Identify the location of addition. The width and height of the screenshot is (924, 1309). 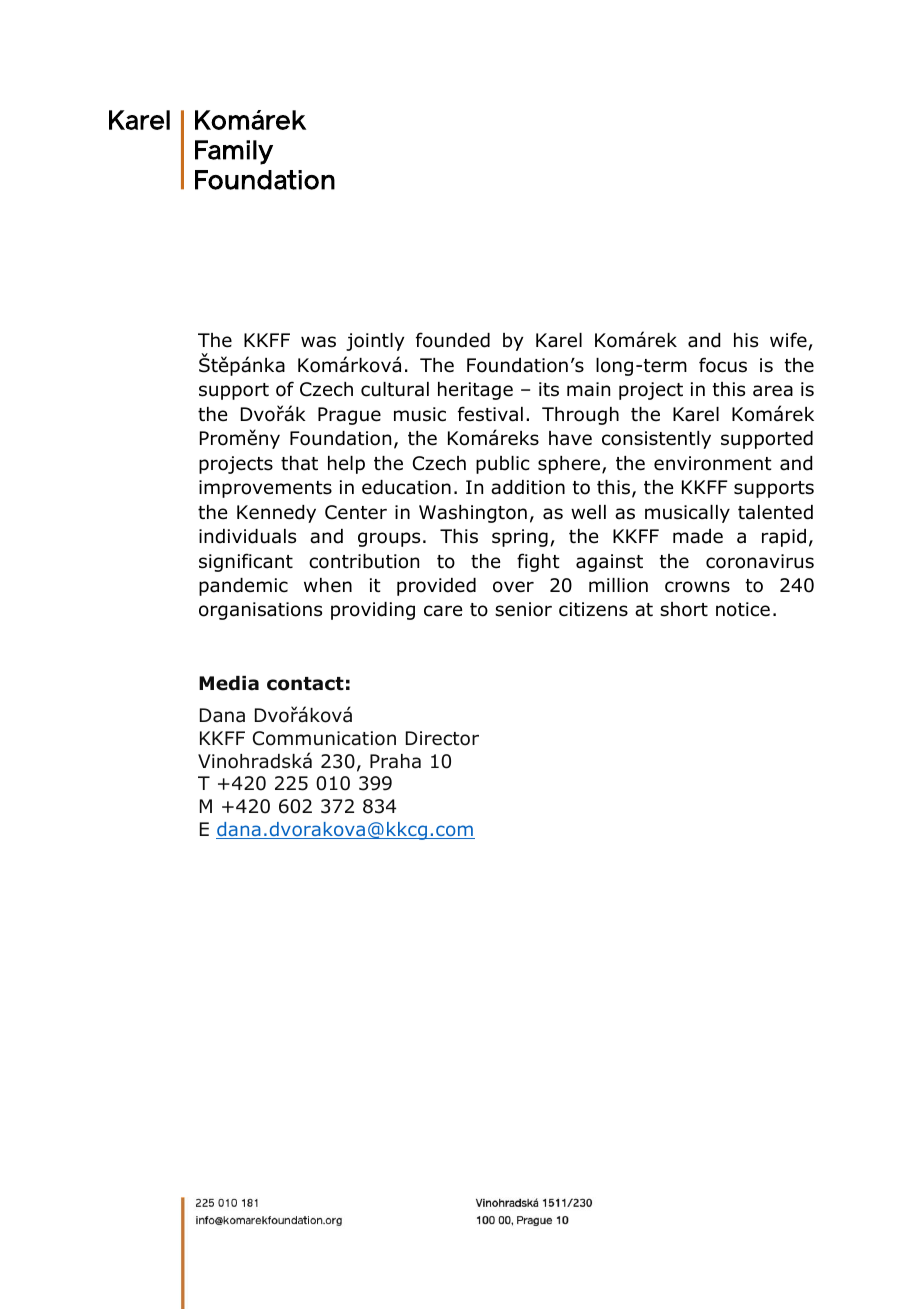
(528, 487).
